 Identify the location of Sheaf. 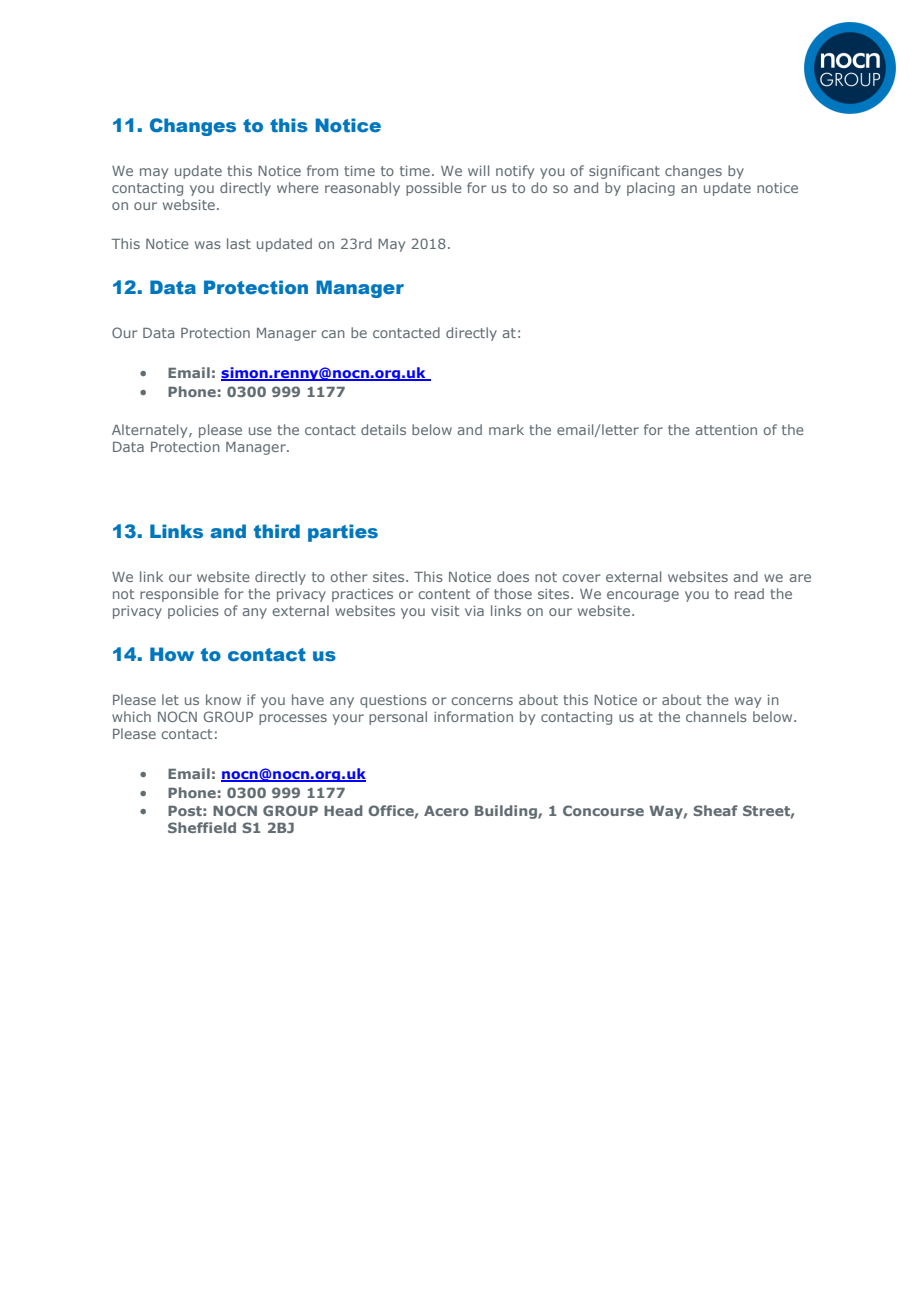
(715, 810).
